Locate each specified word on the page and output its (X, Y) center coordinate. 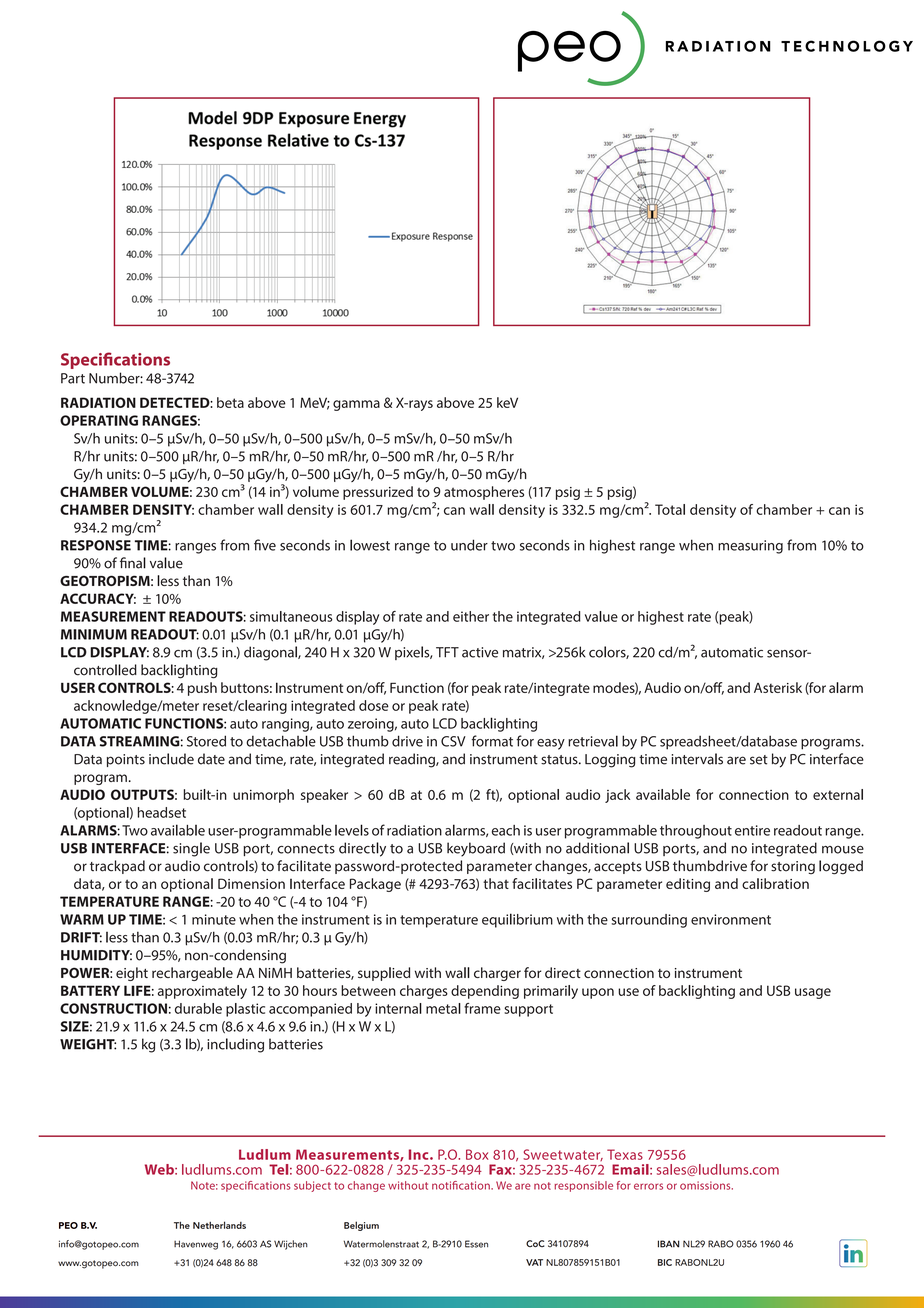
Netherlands (219, 1225)
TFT (447, 652)
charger (497, 974)
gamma (356, 405)
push (202, 689)
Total (670, 509)
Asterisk (778, 687)
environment (731, 919)
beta (230, 402)
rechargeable (192, 974)
